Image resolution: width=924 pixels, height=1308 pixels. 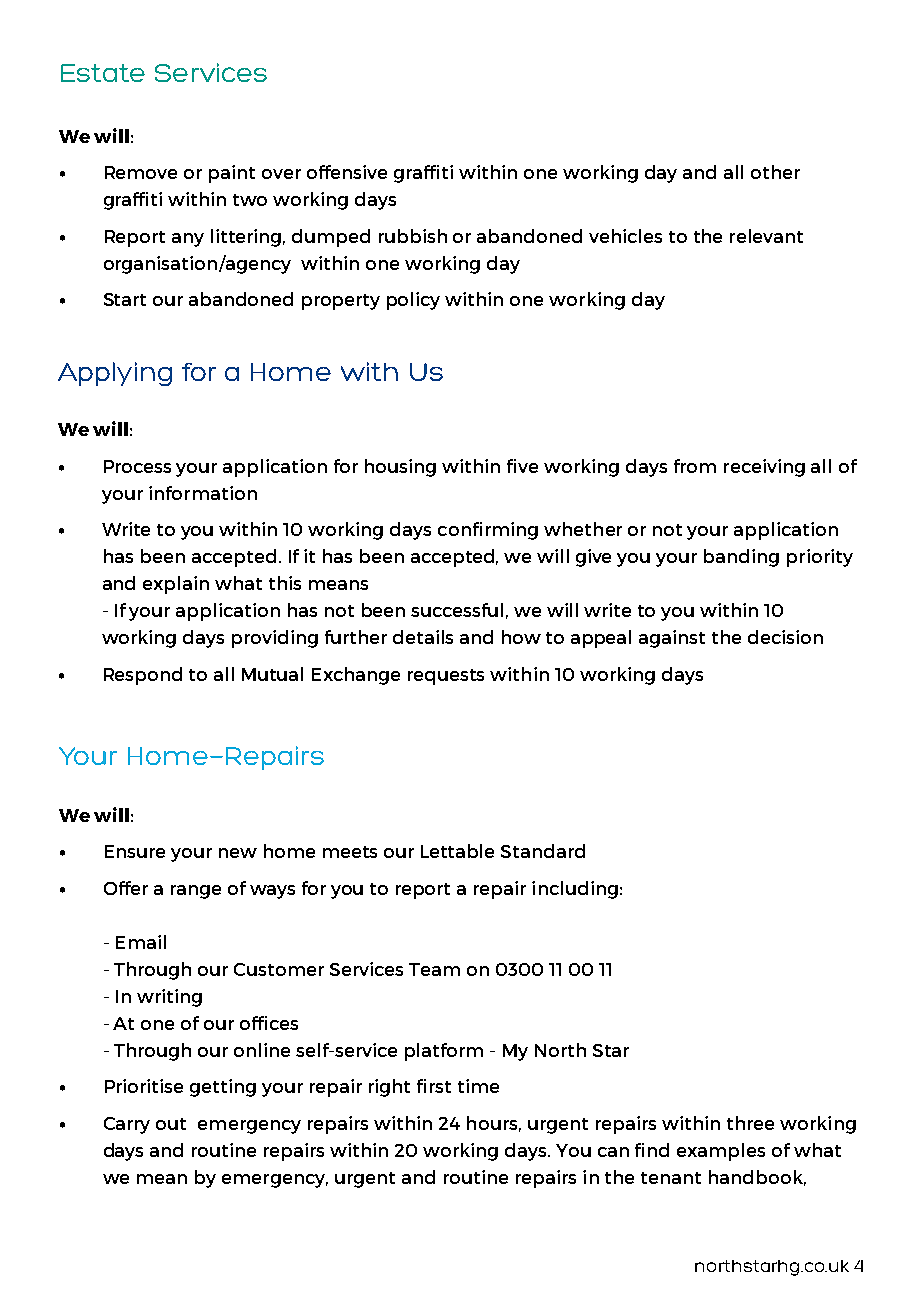 I want to click on Carry, so click(x=127, y=1125).
